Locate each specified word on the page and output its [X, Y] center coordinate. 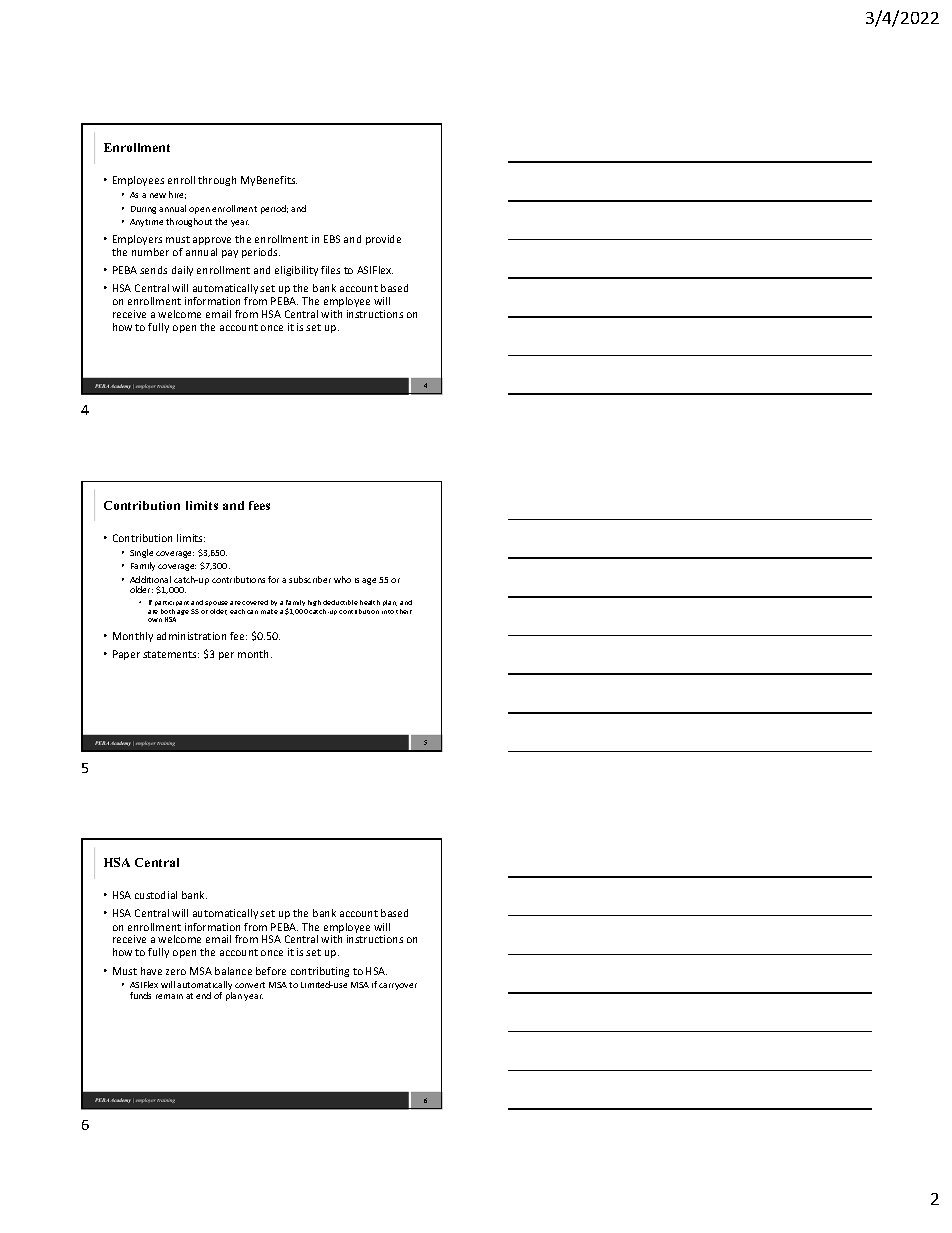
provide [383, 240]
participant [172, 603]
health [370, 602]
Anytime [146, 223]
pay [230, 254]
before [271, 971]
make [269, 611]
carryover [398, 986]
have [151, 971]
